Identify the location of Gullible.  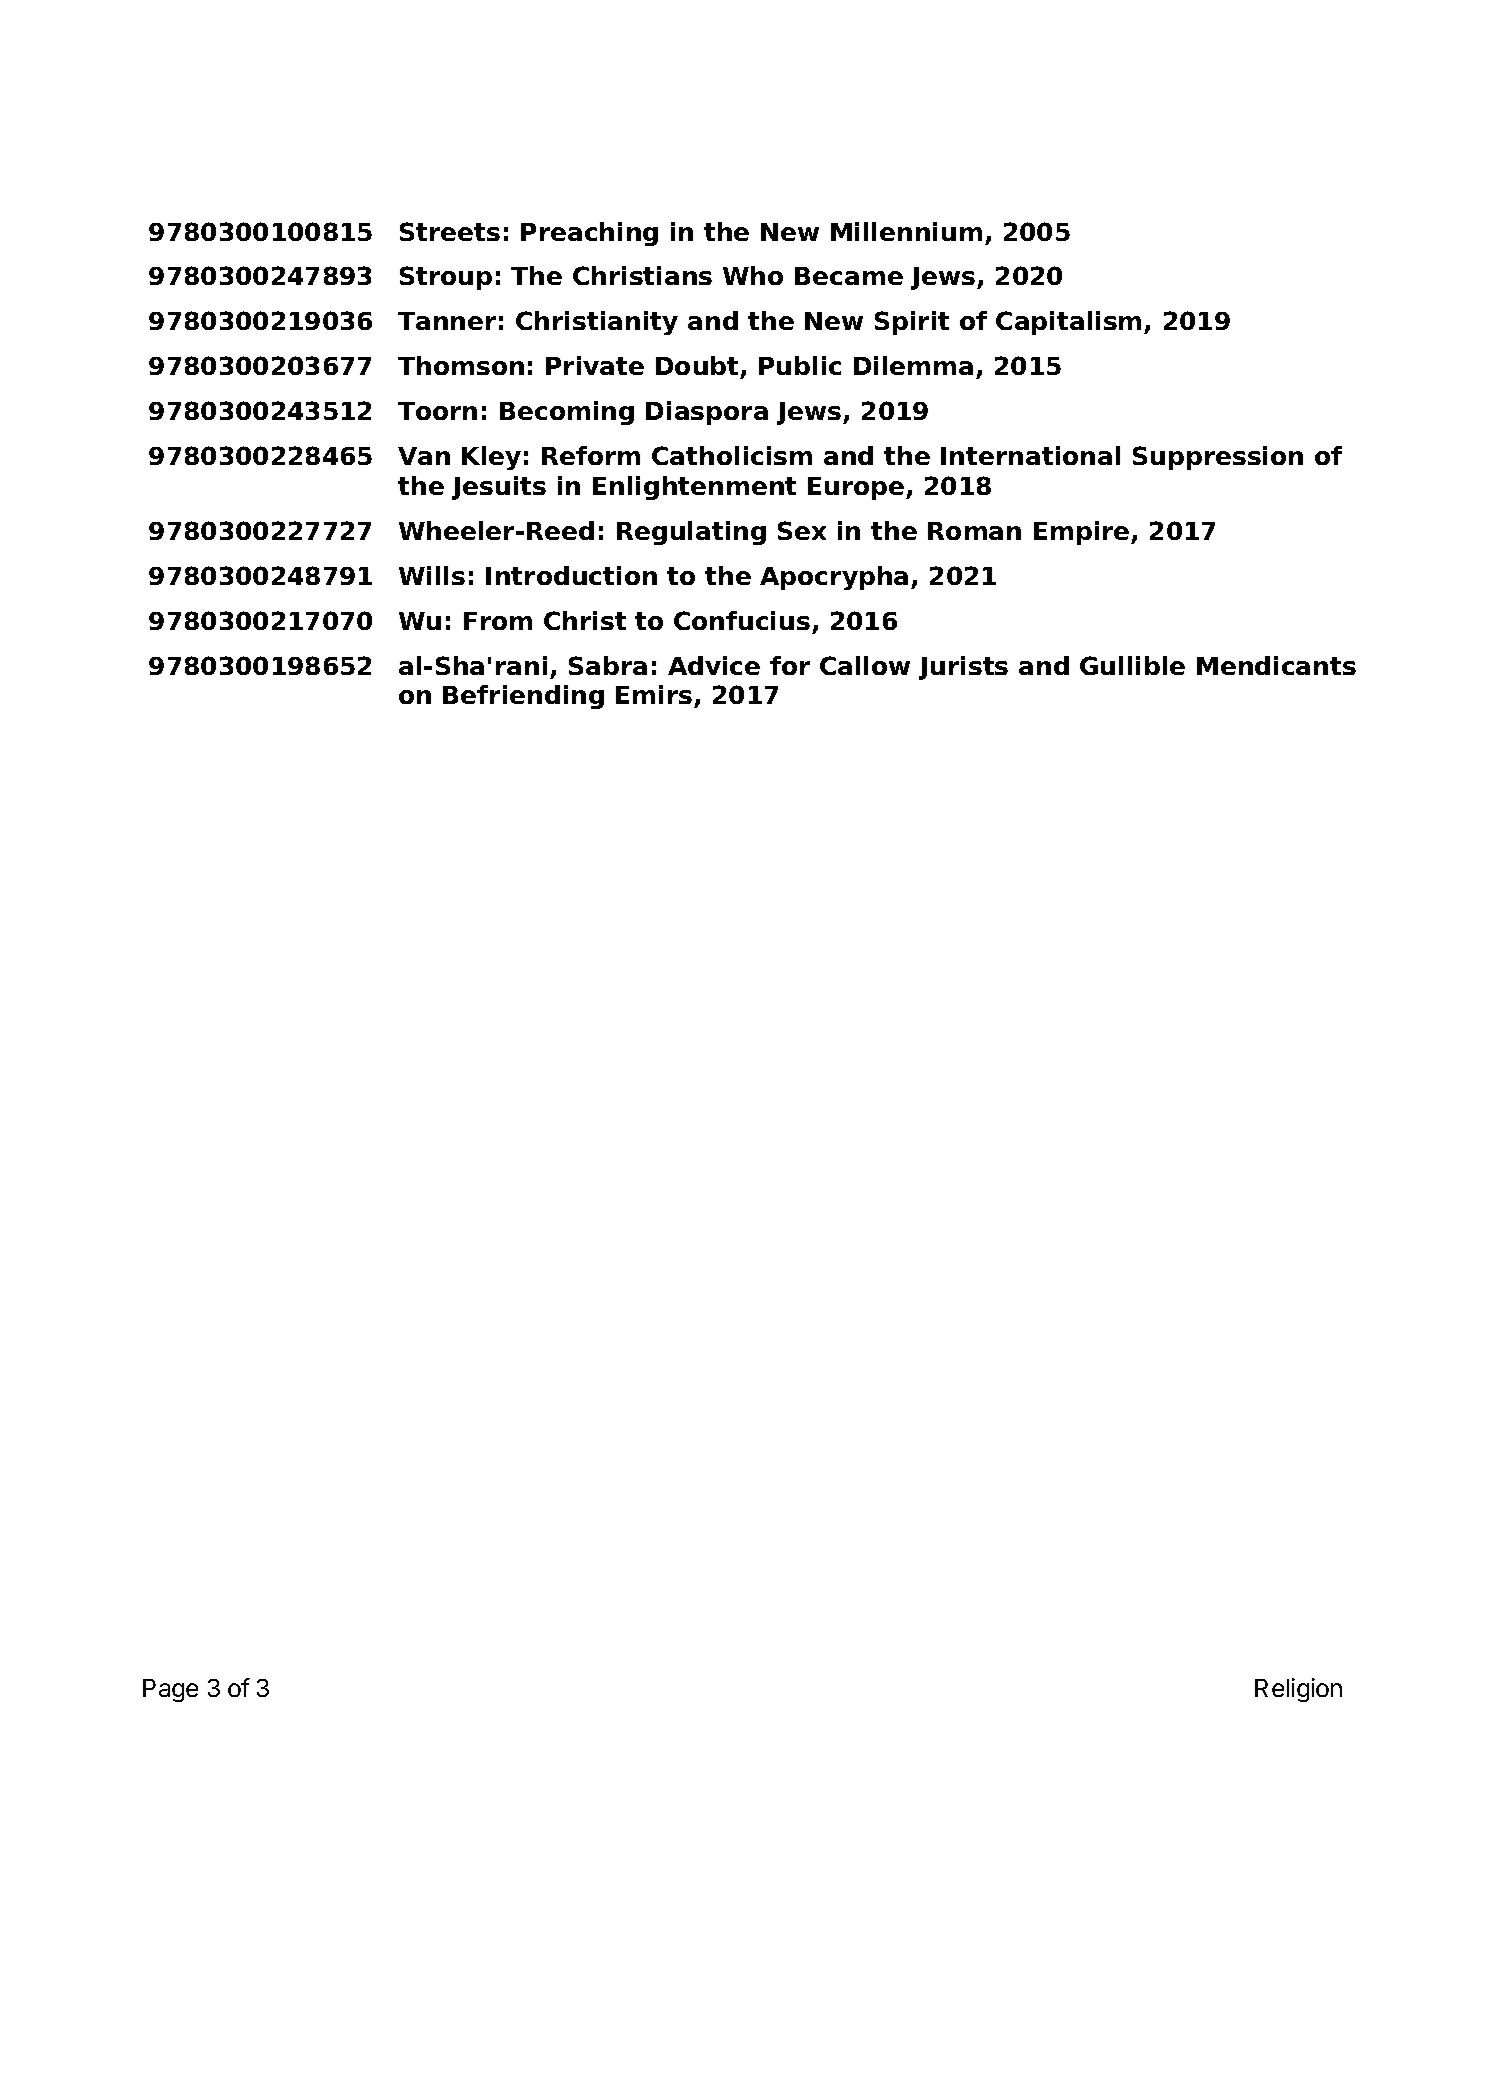
(1132, 665).
